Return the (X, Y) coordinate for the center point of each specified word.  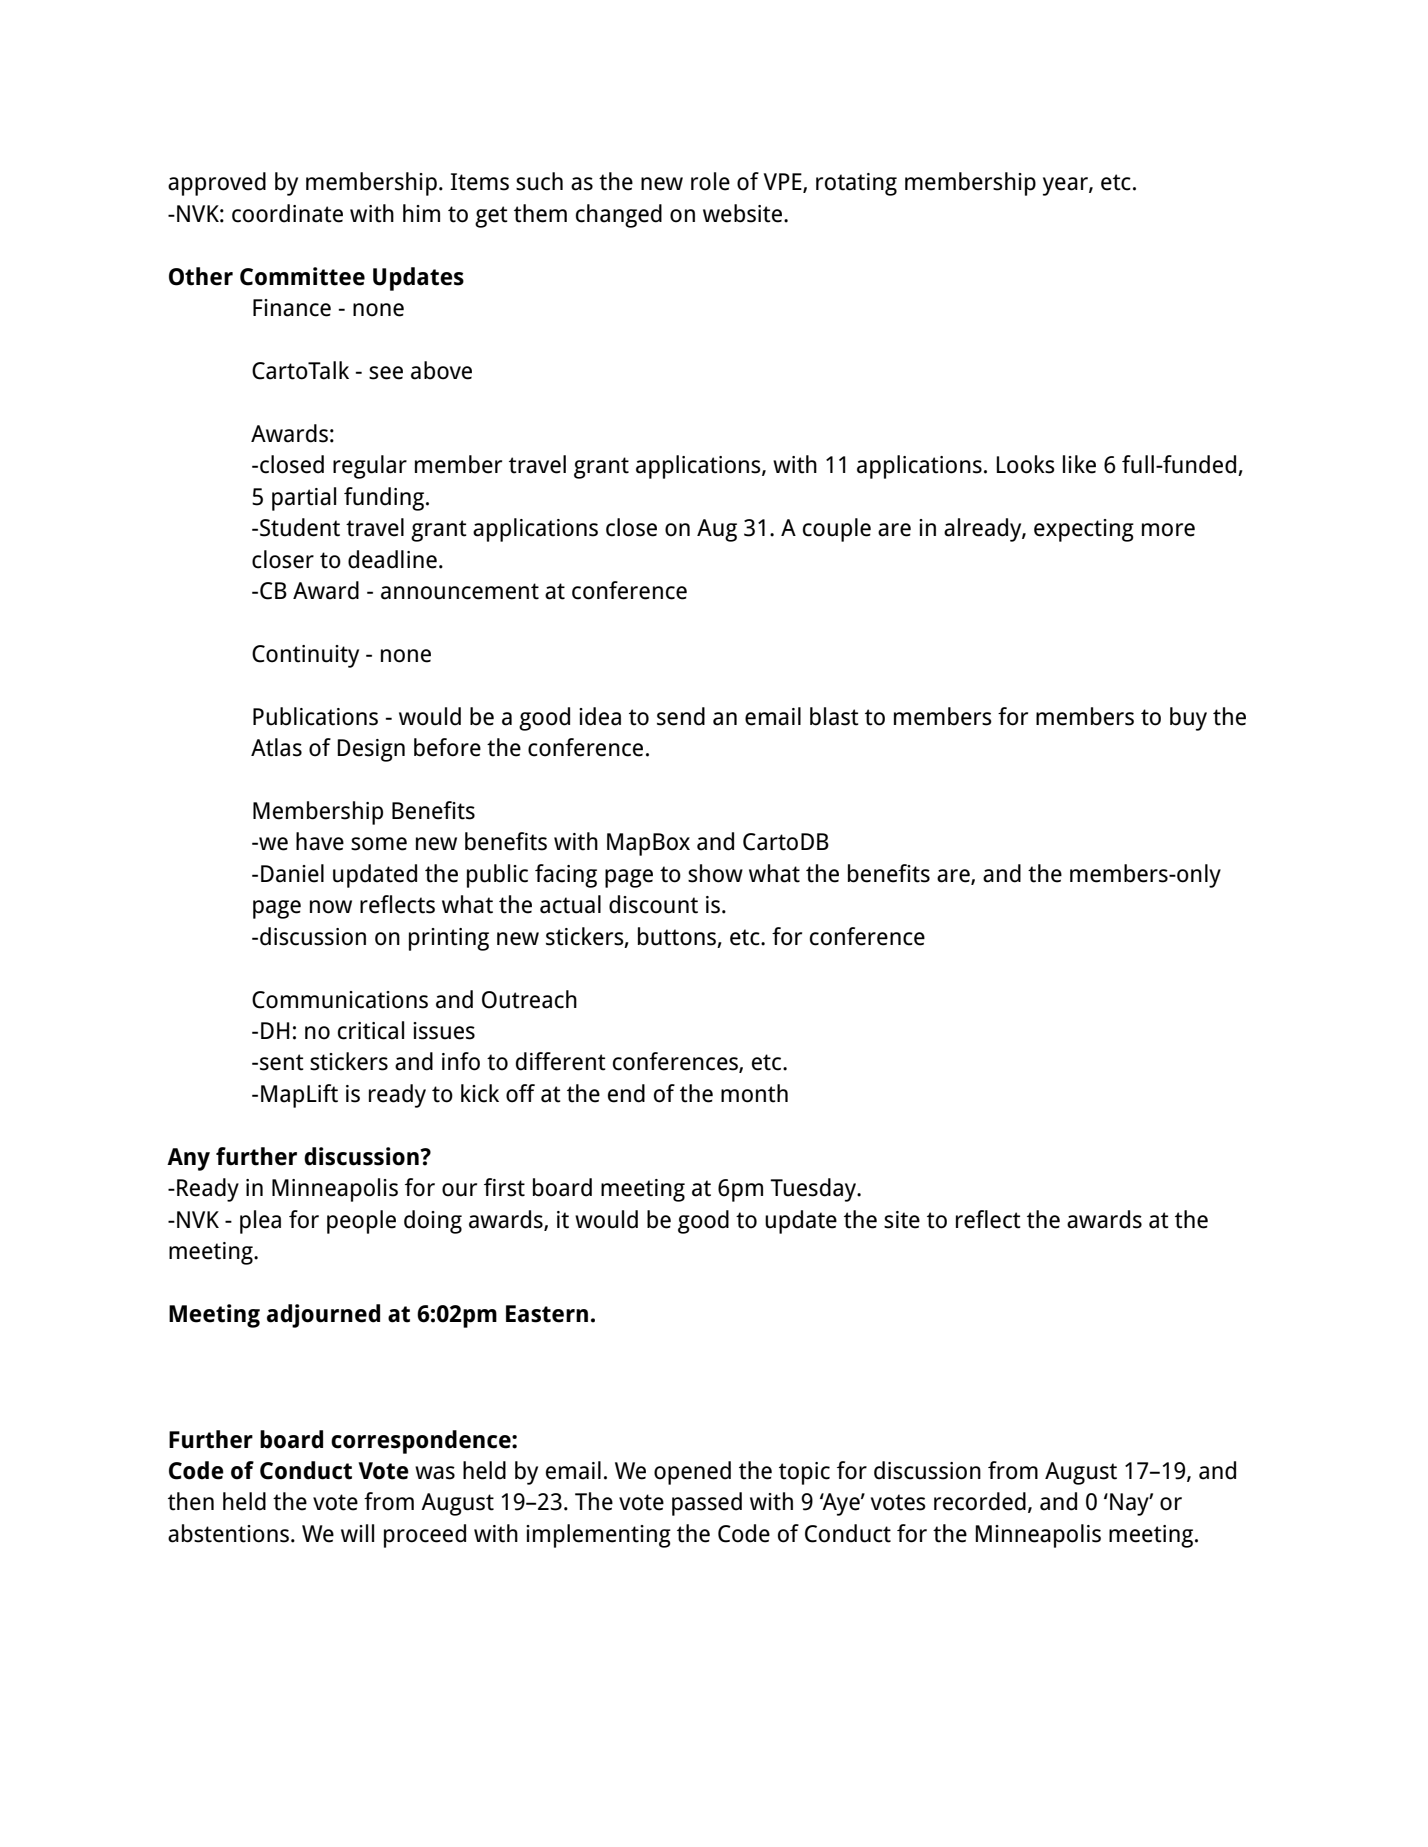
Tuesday (814, 1190)
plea (260, 1222)
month (754, 1093)
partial (304, 499)
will (357, 1533)
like (1079, 464)
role (710, 181)
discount (653, 904)
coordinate (287, 213)
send (681, 716)
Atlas (276, 747)
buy (1188, 719)
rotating (856, 184)
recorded (980, 1501)
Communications (340, 1000)
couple (837, 530)
